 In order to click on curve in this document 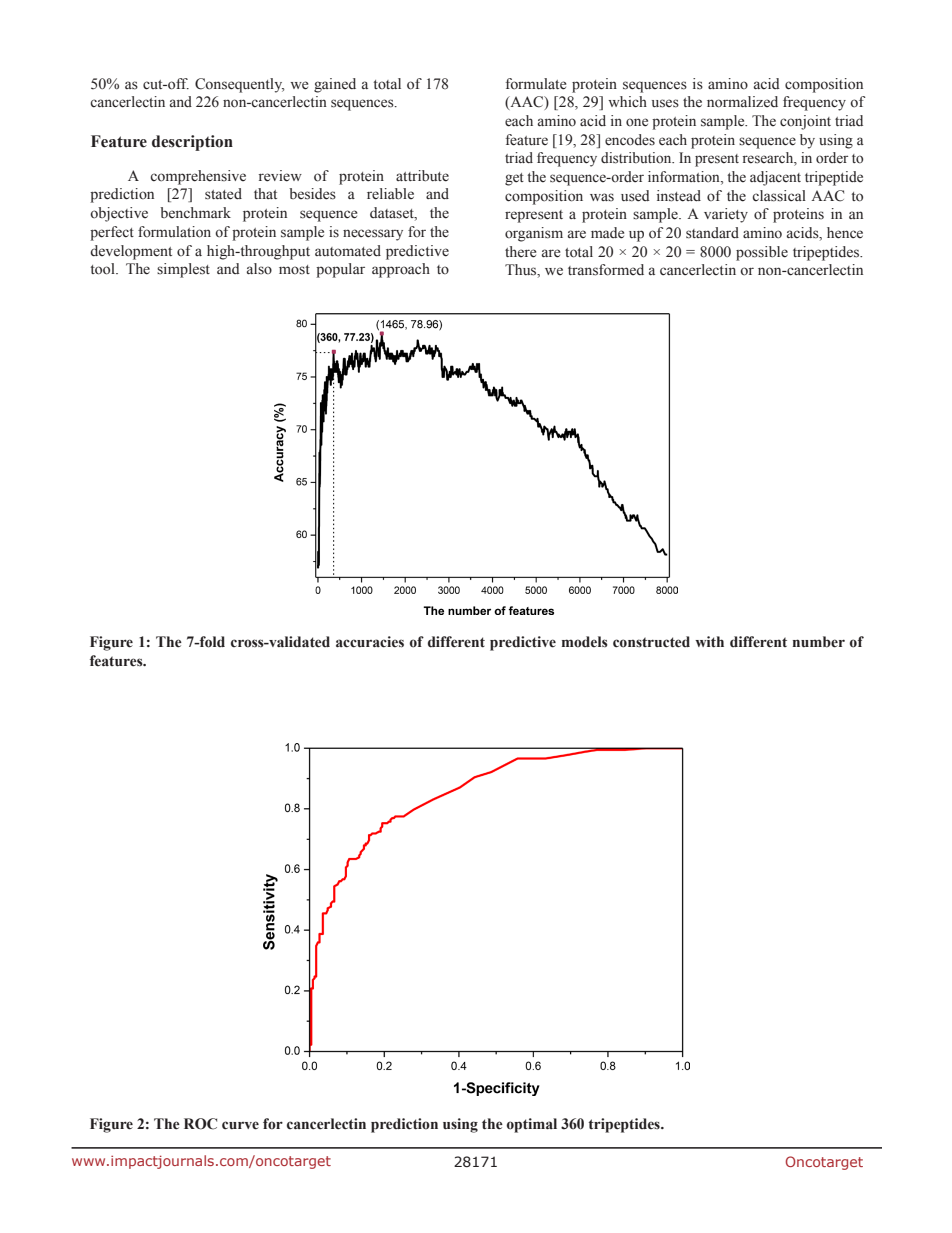, I will do `click(240, 1125)`.
